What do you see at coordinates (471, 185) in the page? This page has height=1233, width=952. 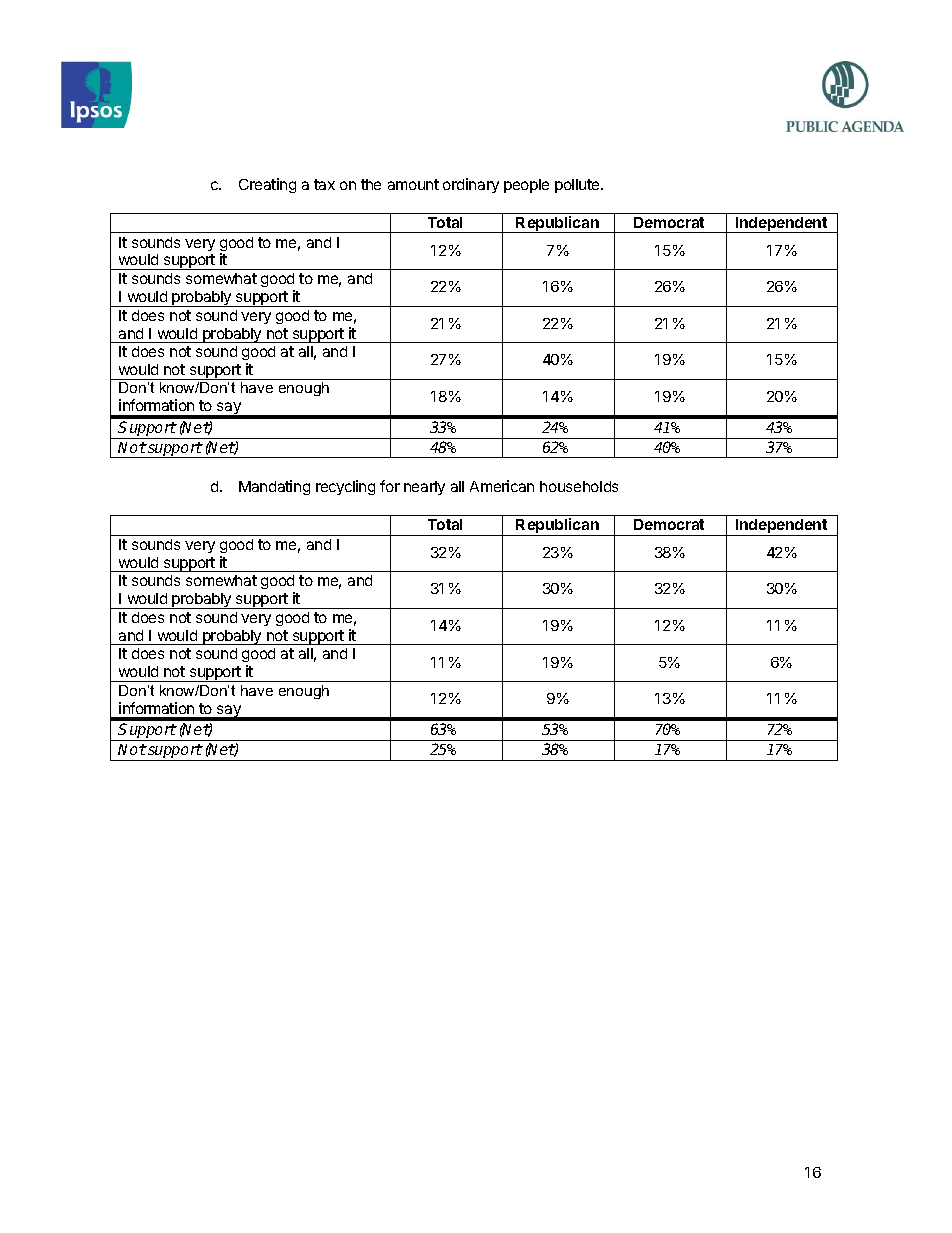 I see `ordinary` at bounding box center [471, 185].
